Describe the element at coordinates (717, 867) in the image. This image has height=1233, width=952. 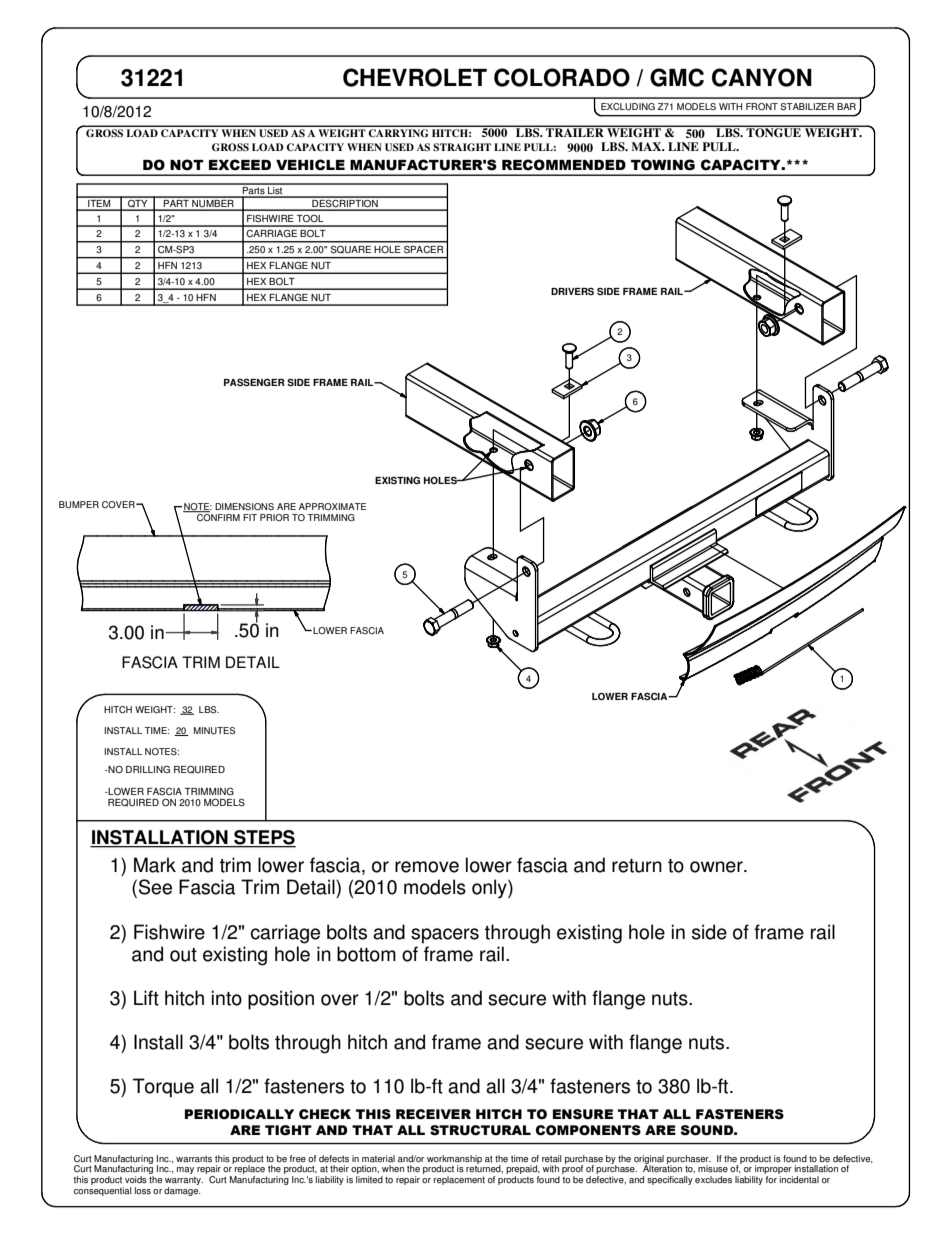
I see `owner` at that location.
